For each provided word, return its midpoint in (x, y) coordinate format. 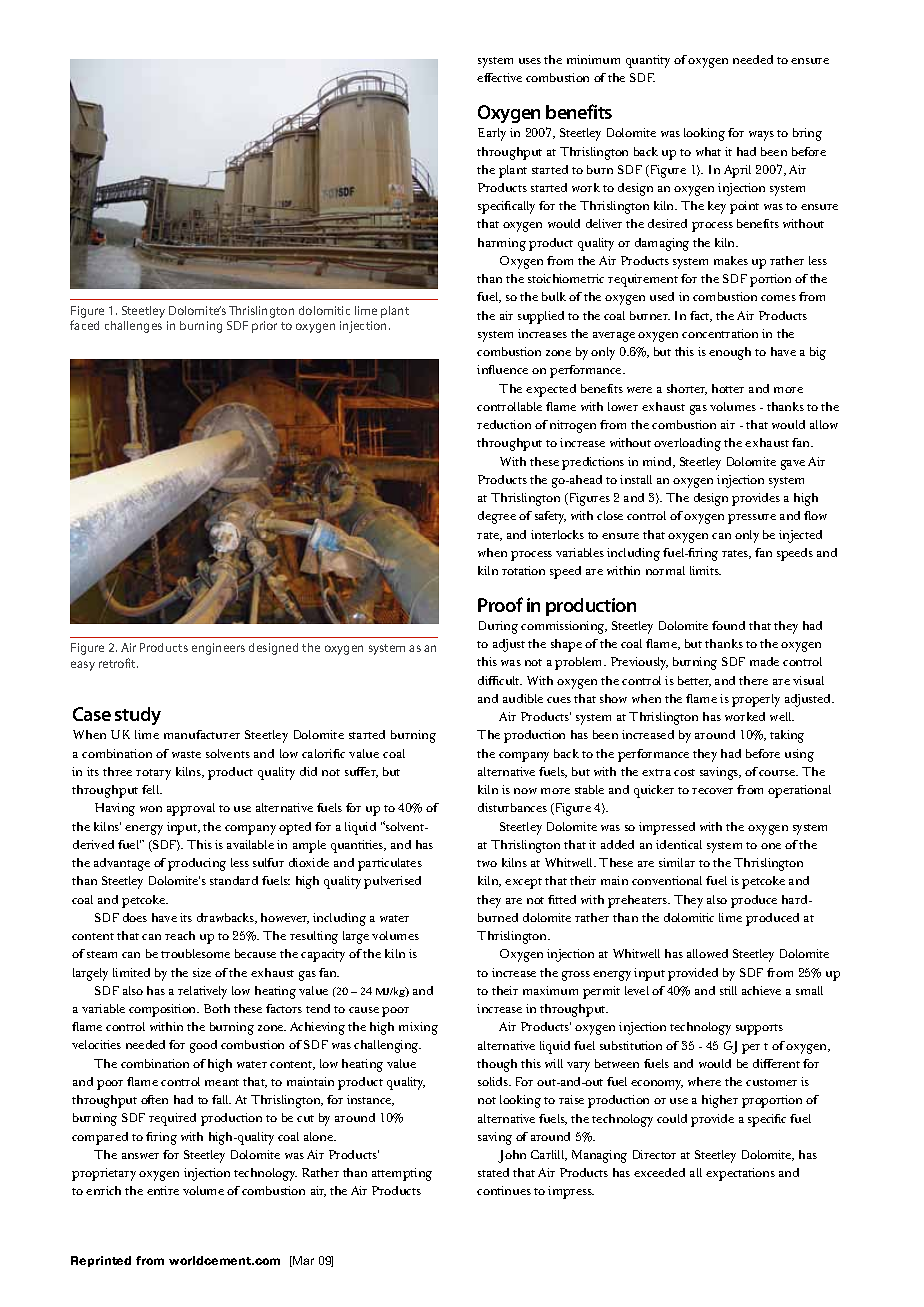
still (728, 990)
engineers (218, 649)
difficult (500, 680)
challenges (133, 327)
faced (84, 325)
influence (502, 369)
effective (499, 77)
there (753, 680)
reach (180, 935)
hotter (728, 388)
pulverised (392, 882)
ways (761, 136)
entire (163, 1190)
